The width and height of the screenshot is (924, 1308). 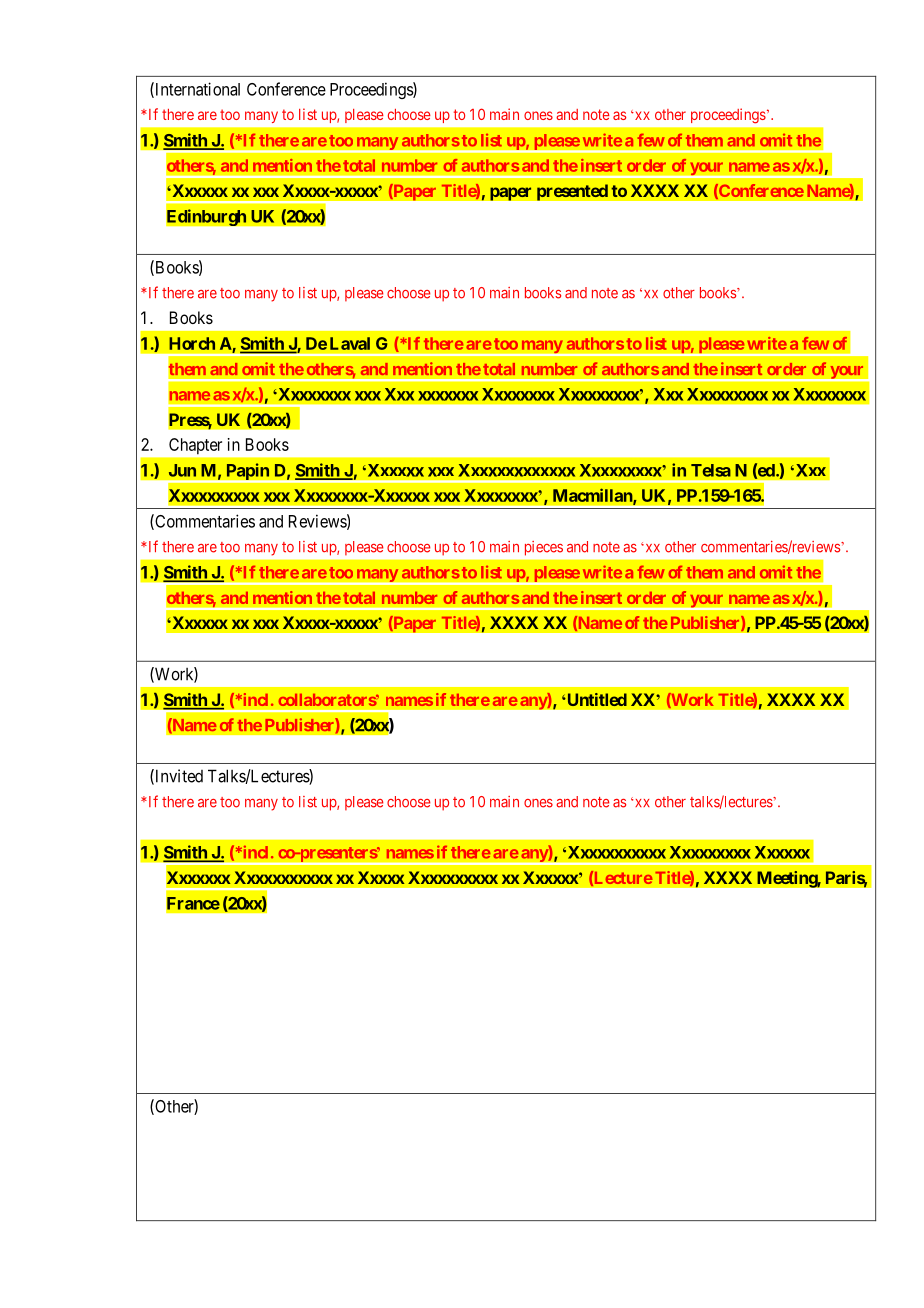 What do you see at coordinates (182, 470) in the screenshot?
I see `Jun` at bounding box center [182, 470].
